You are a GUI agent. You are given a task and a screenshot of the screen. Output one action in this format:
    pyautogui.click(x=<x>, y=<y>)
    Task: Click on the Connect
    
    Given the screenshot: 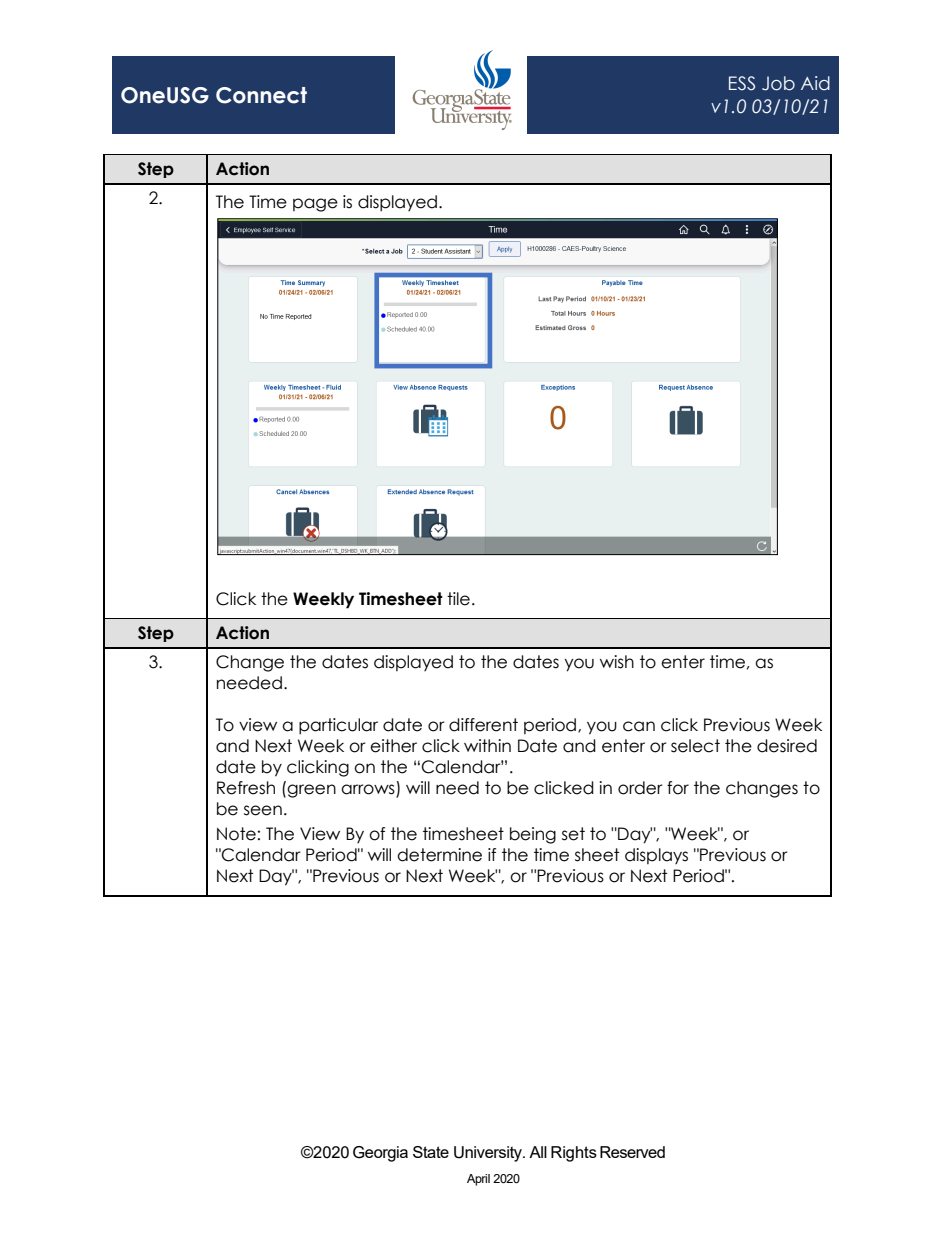 What is the action you would take?
    pyautogui.click(x=261, y=95)
